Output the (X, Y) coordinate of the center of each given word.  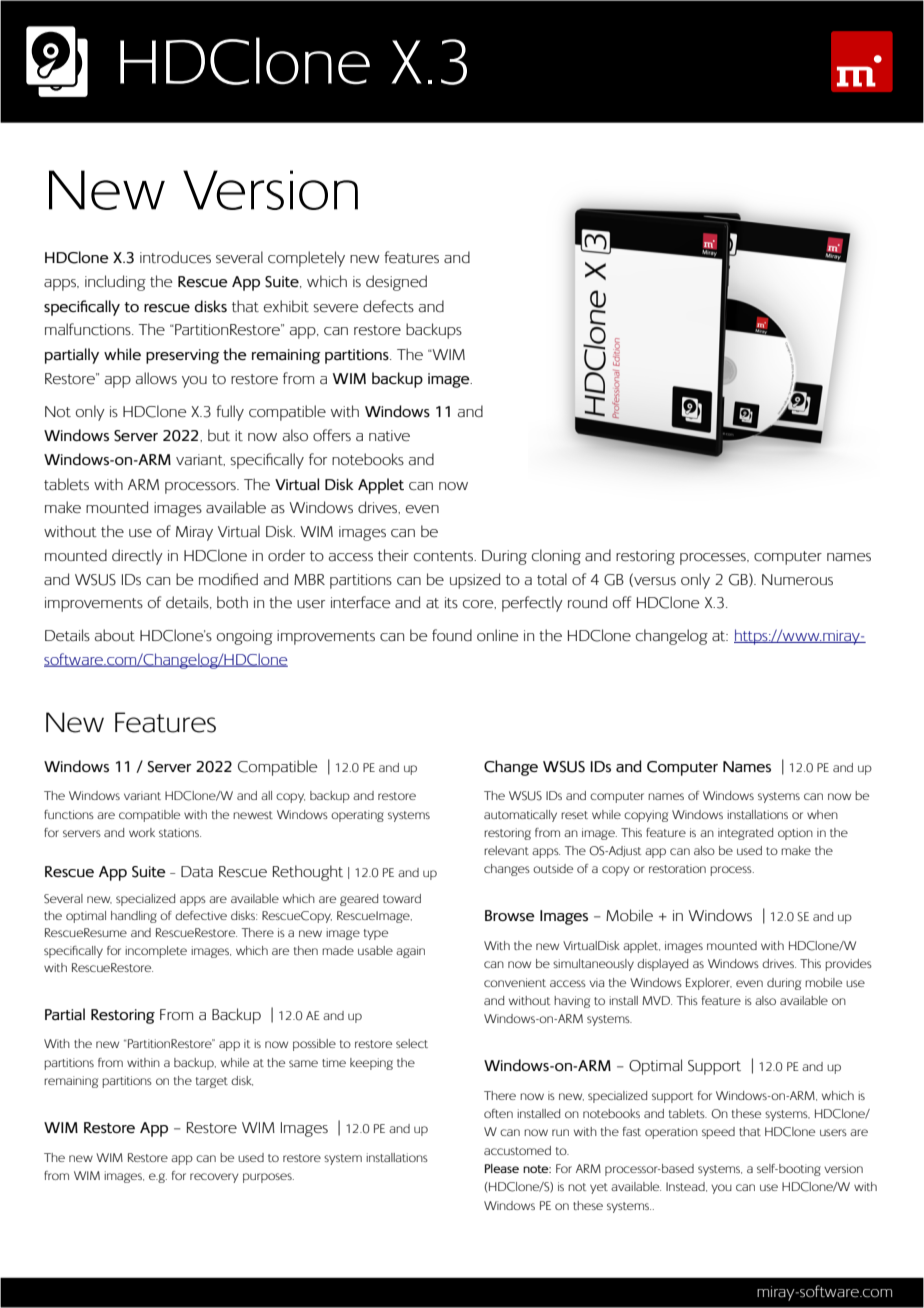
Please (502, 1168)
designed (396, 283)
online (498, 635)
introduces (175, 257)
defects (388, 306)
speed (718, 1133)
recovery (214, 1178)
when (822, 814)
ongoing (245, 637)
